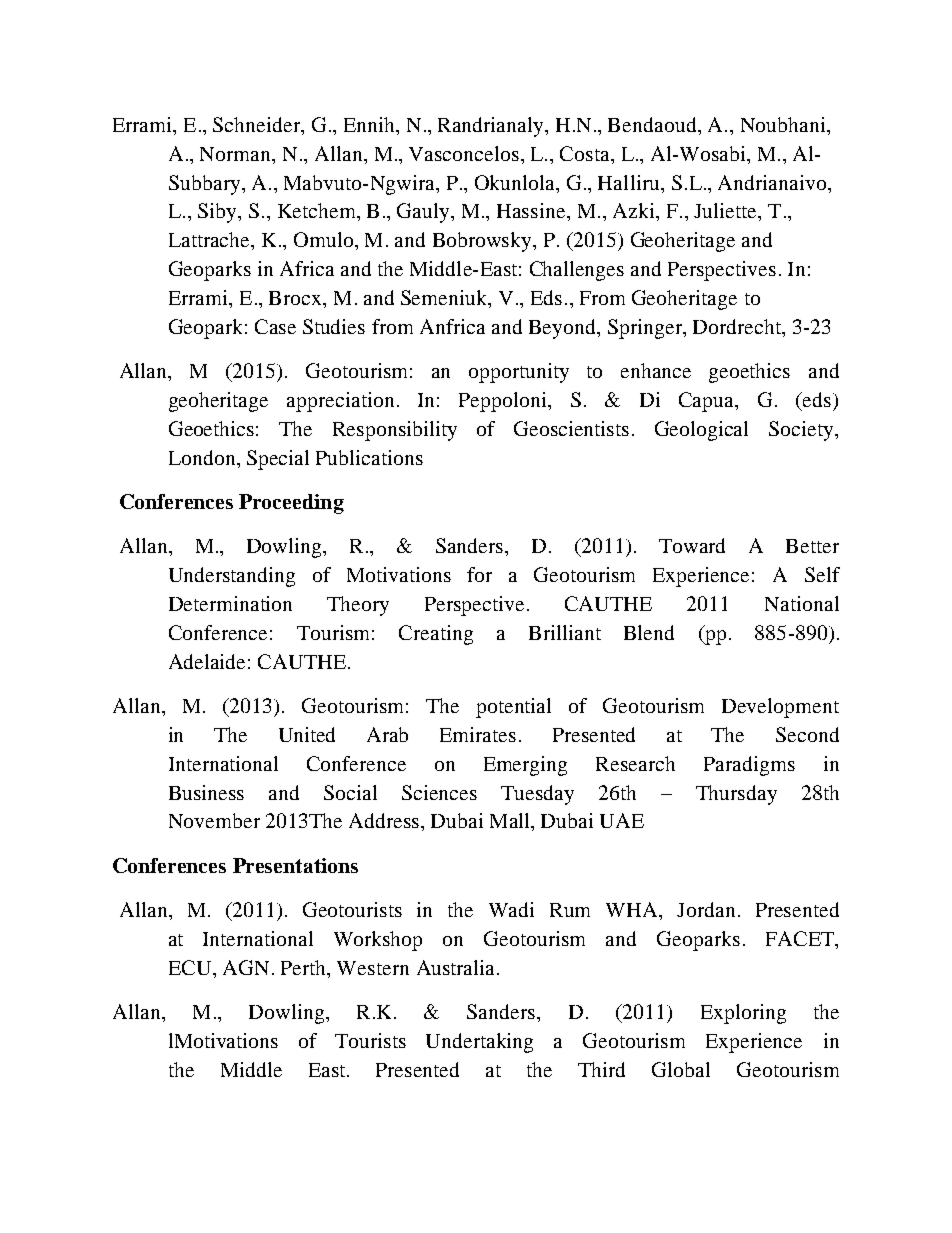 The image size is (952, 1233). I want to click on Exploring, so click(743, 1014).
